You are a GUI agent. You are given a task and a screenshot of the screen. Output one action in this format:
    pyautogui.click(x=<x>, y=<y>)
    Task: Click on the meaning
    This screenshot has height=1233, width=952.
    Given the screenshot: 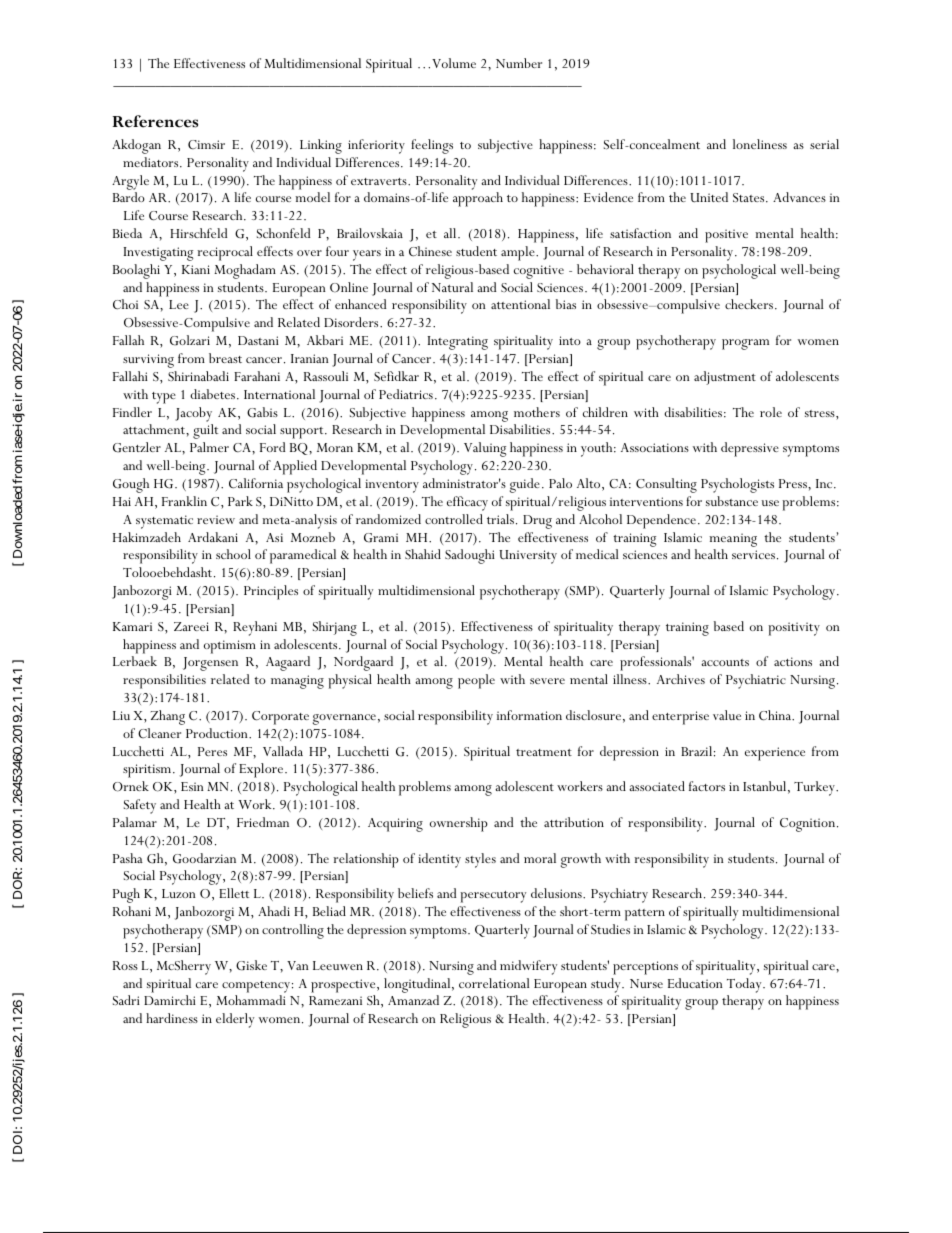 What is the action you would take?
    pyautogui.click(x=733, y=540)
